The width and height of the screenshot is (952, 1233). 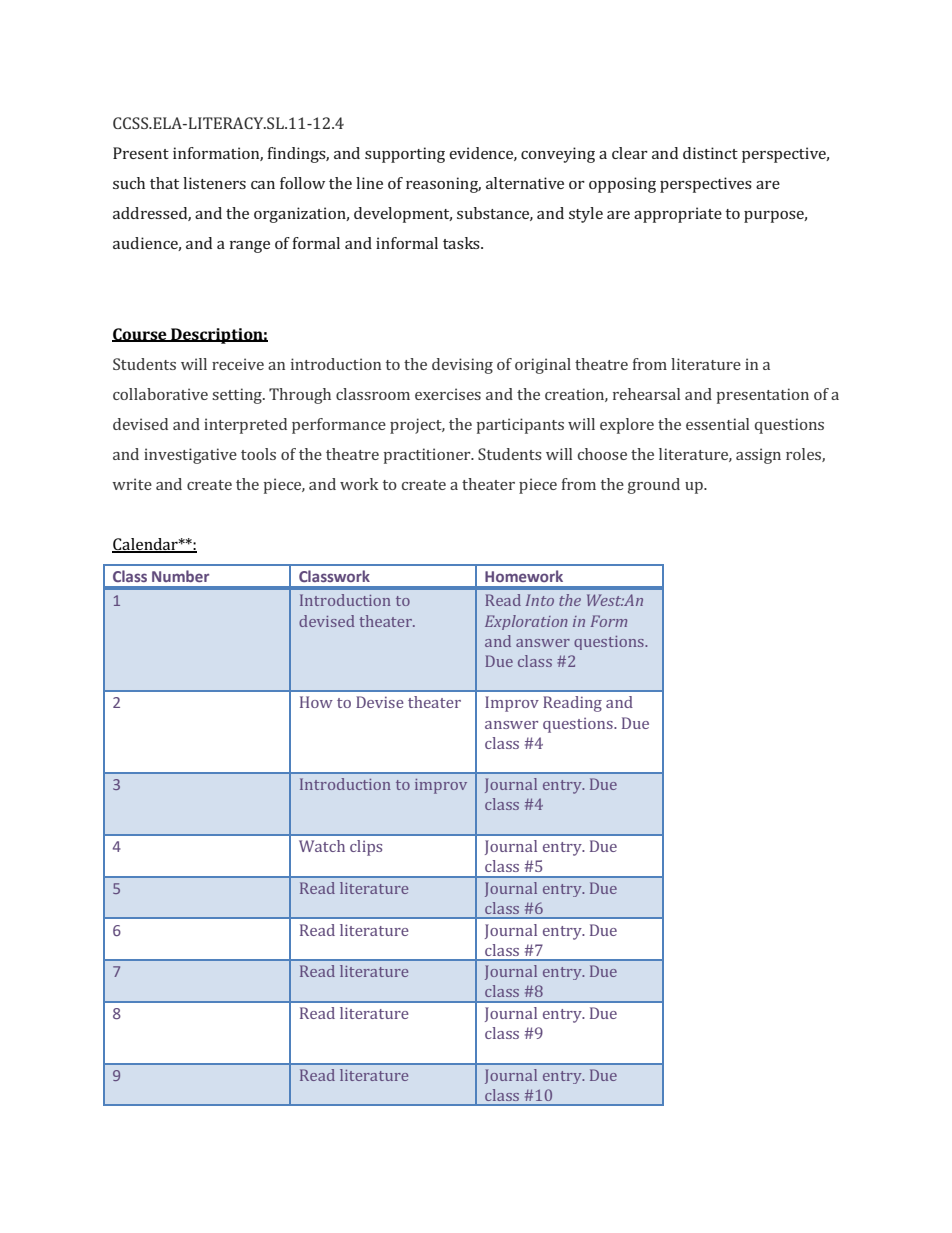 What do you see at coordinates (428, 456) in the screenshot?
I see `practitioner` at bounding box center [428, 456].
